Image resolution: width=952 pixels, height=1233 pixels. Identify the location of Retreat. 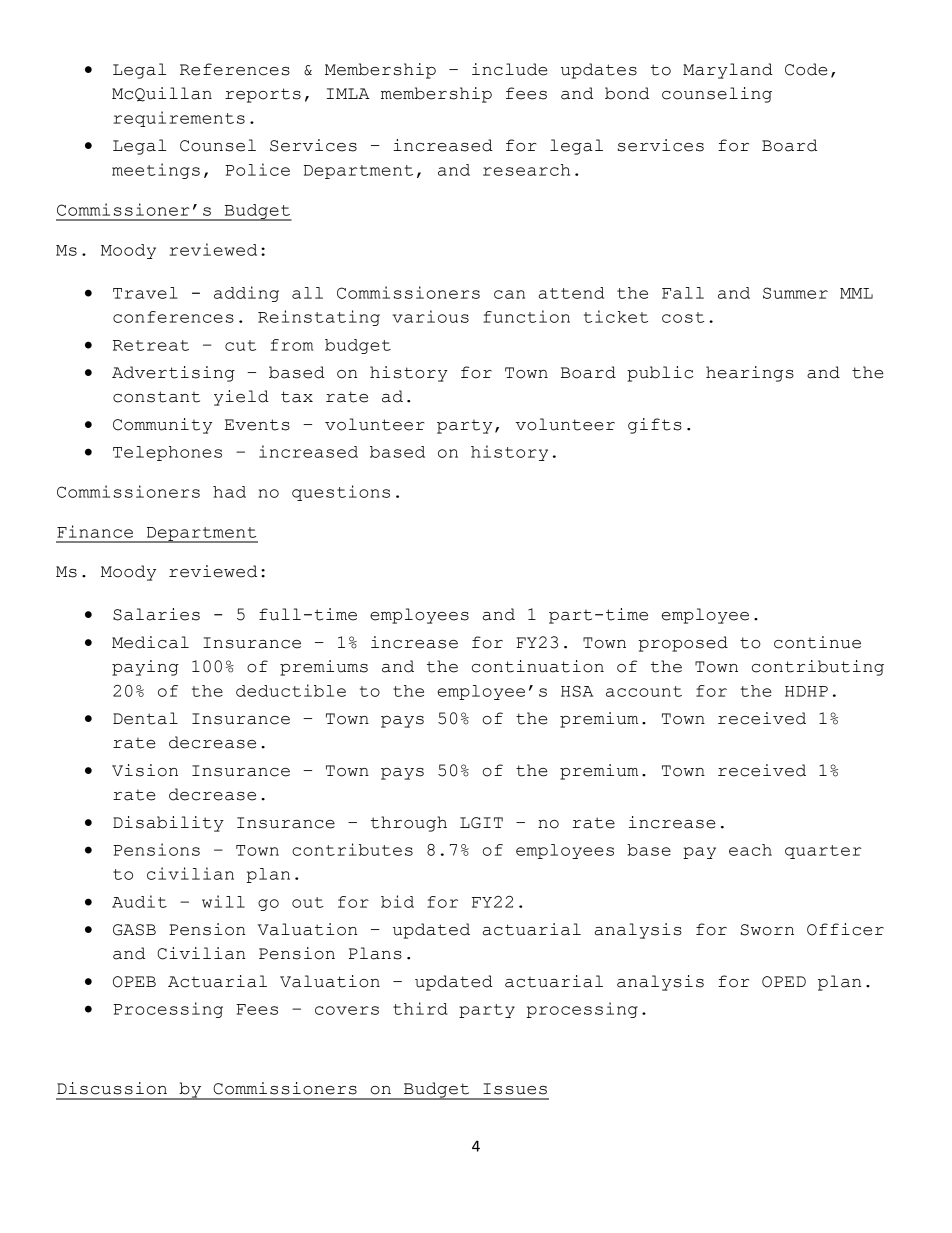
(151, 345).
